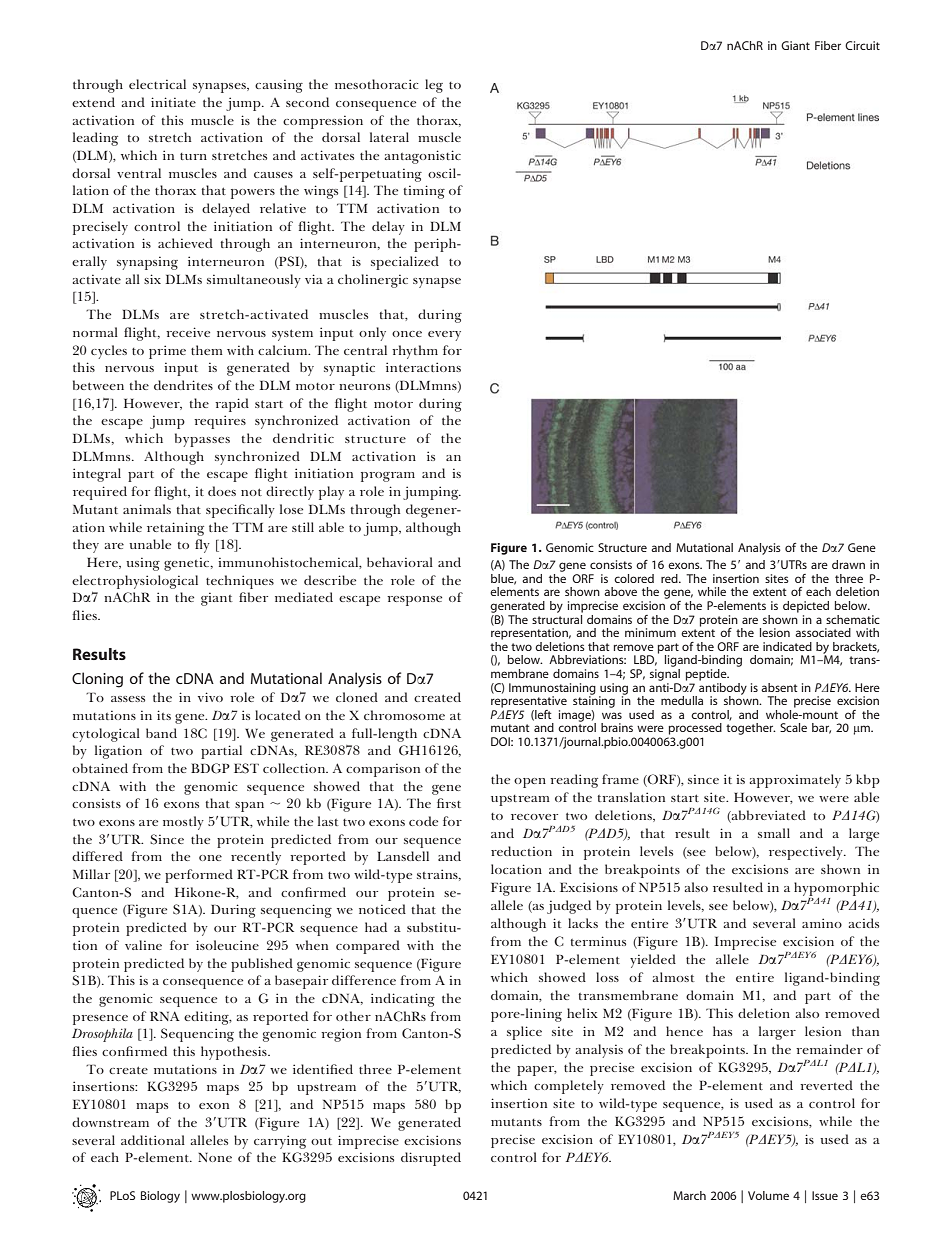 This screenshot has width=952, height=1256. I want to click on performed, so click(199, 876).
